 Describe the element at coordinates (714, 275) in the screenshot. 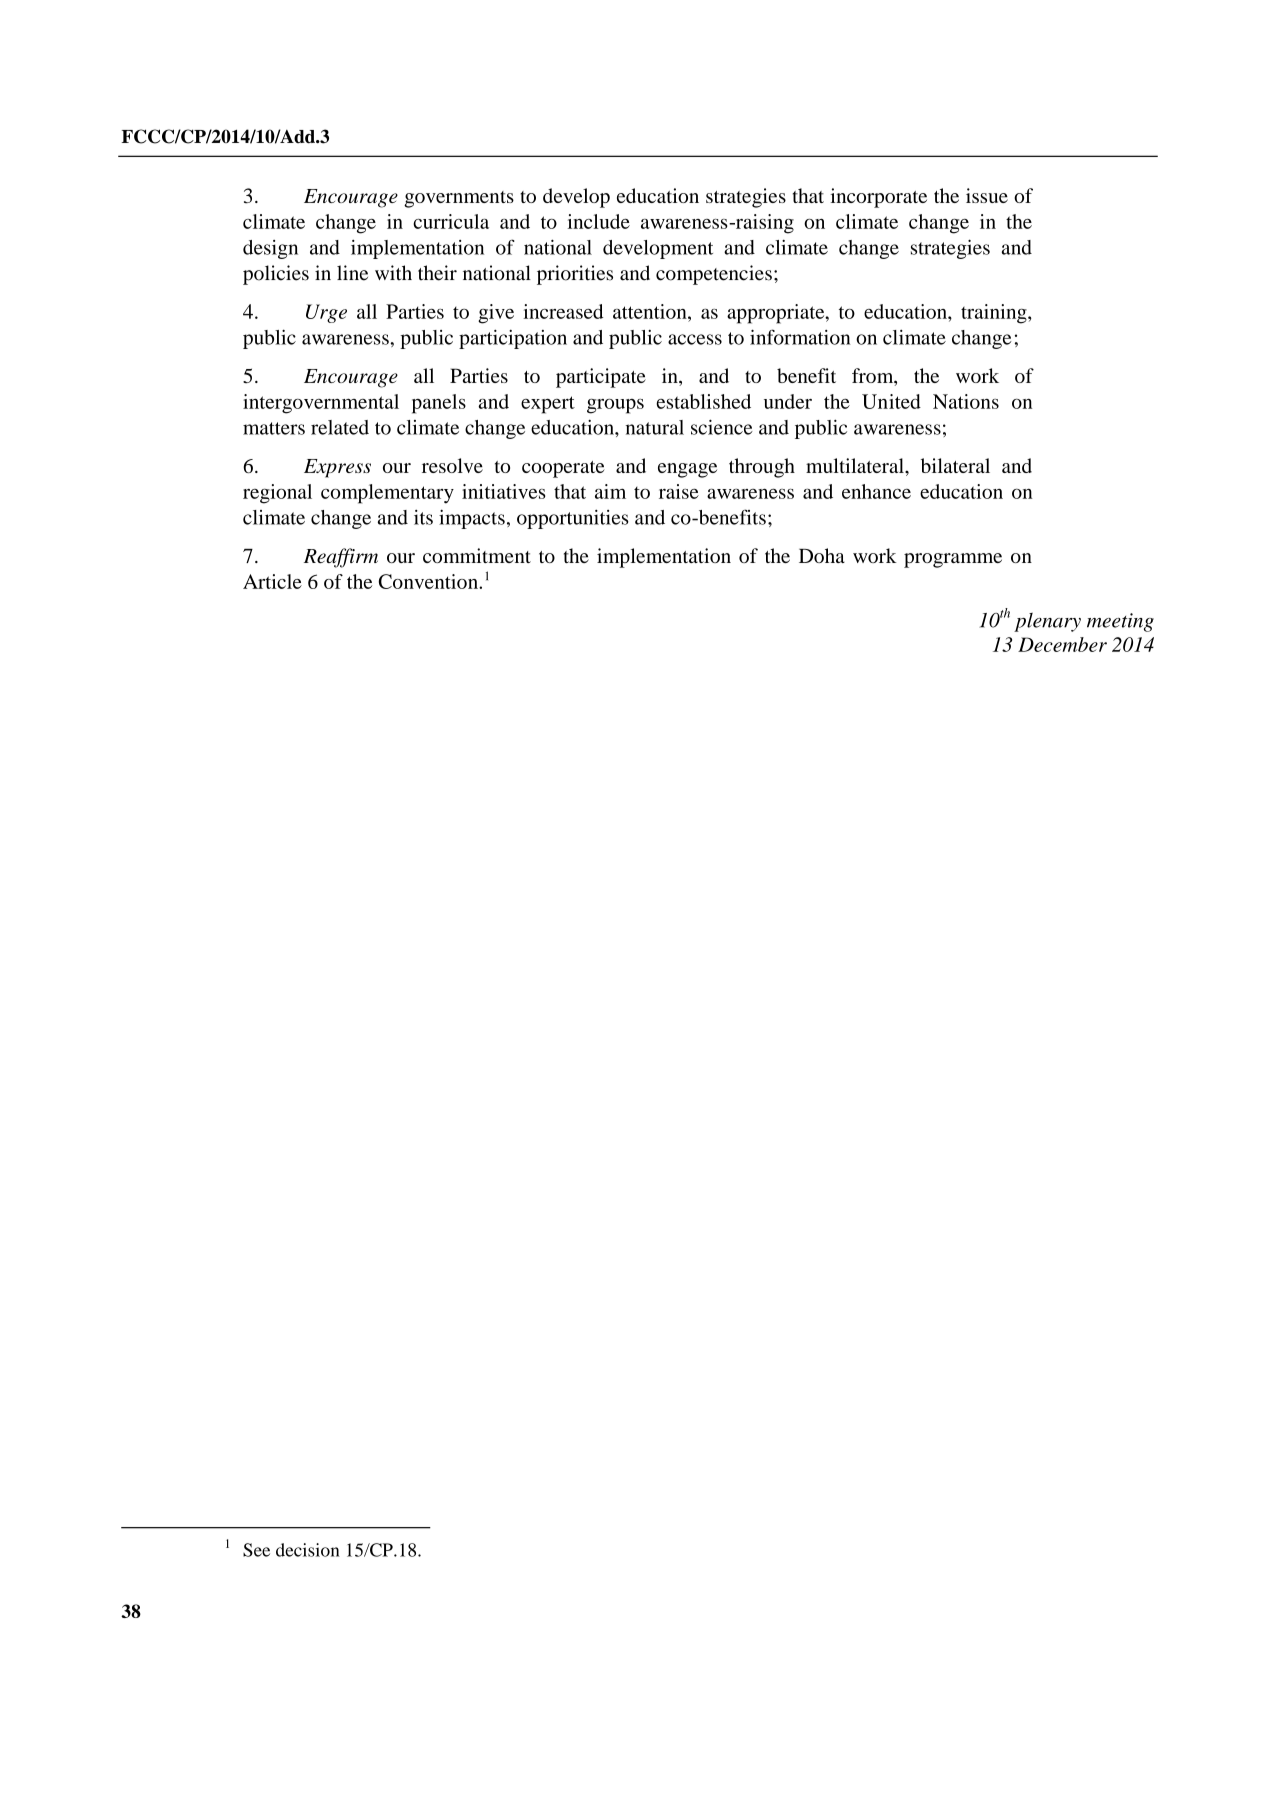

I see `competencies` at that location.
